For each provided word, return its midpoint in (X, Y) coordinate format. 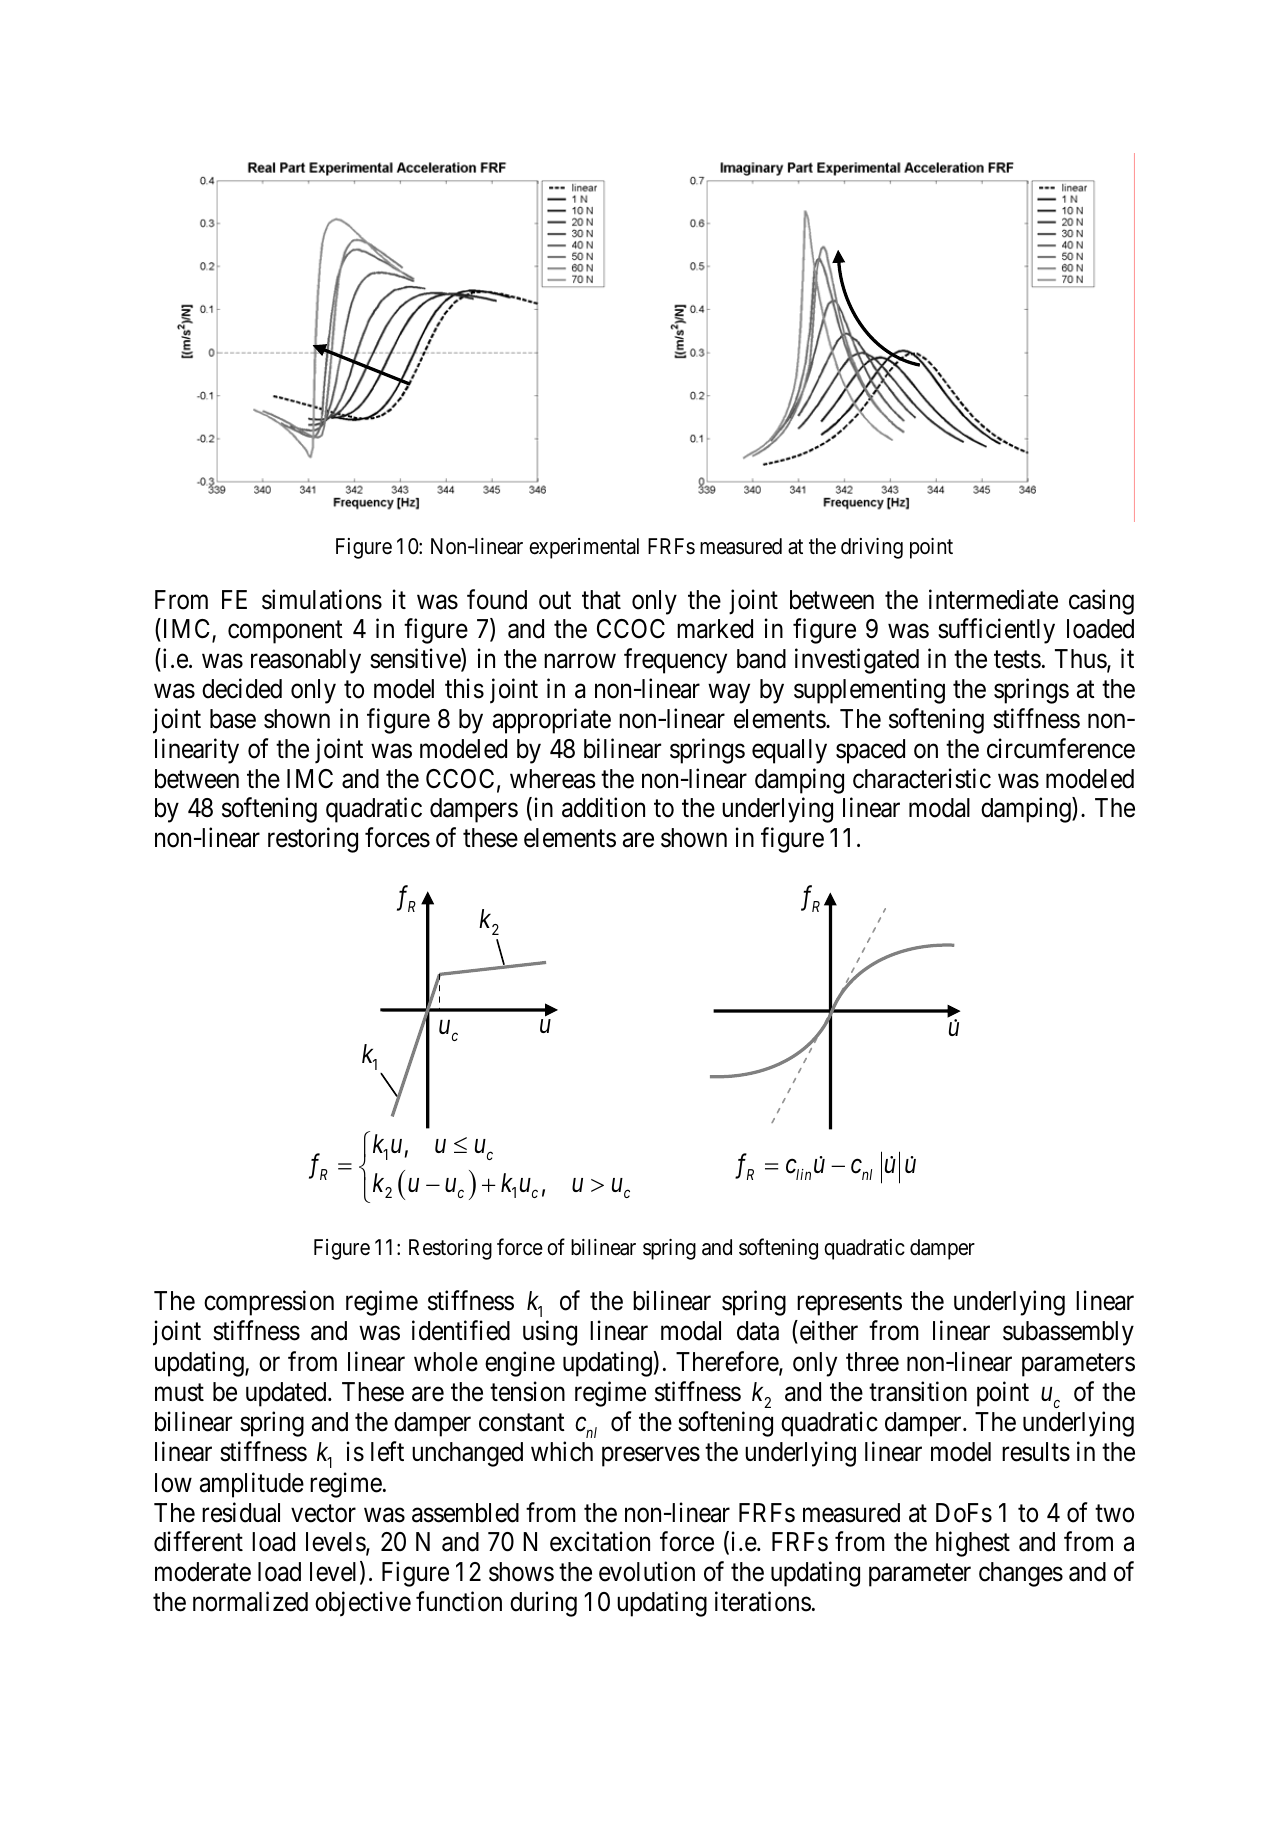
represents (849, 1304)
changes (1021, 1574)
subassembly (1068, 1333)
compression (269, 1303)
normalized (250, 1601)
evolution (647, 1571)
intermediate (993, 599)
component (285, 632)
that (601, 600)
